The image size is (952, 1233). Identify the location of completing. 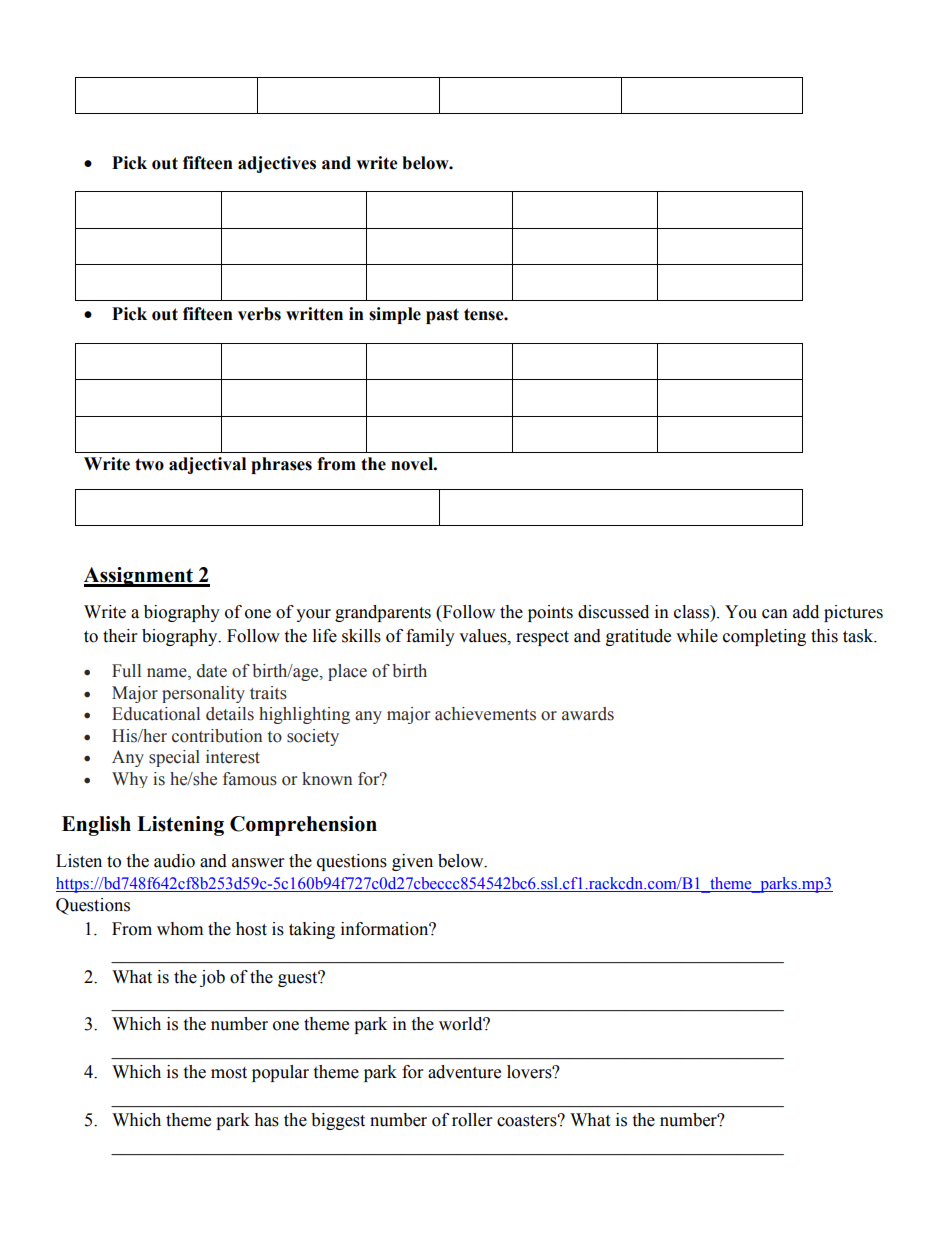
(764, 637).
